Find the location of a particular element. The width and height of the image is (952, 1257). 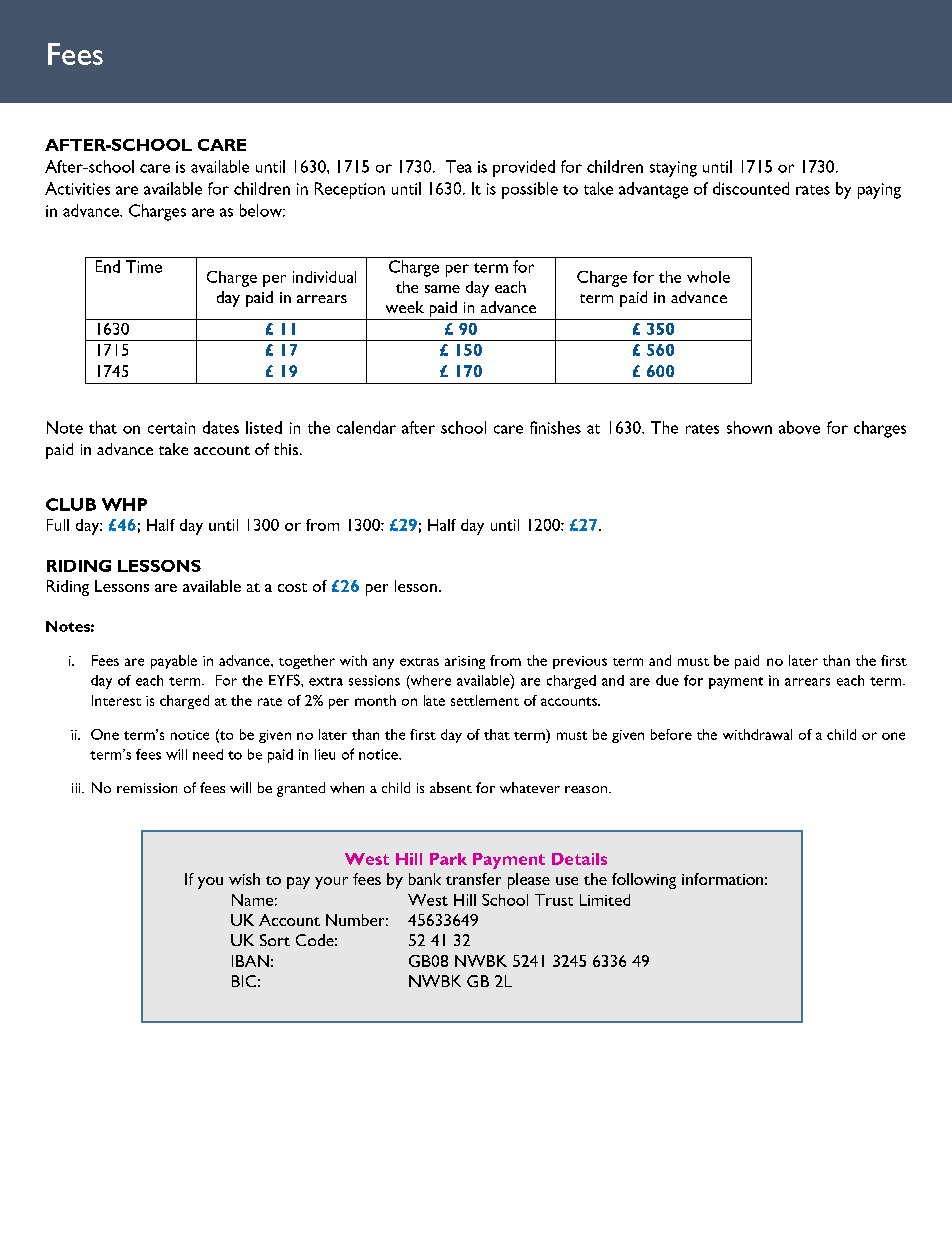

Trust is located at coordinates (554, 900).
